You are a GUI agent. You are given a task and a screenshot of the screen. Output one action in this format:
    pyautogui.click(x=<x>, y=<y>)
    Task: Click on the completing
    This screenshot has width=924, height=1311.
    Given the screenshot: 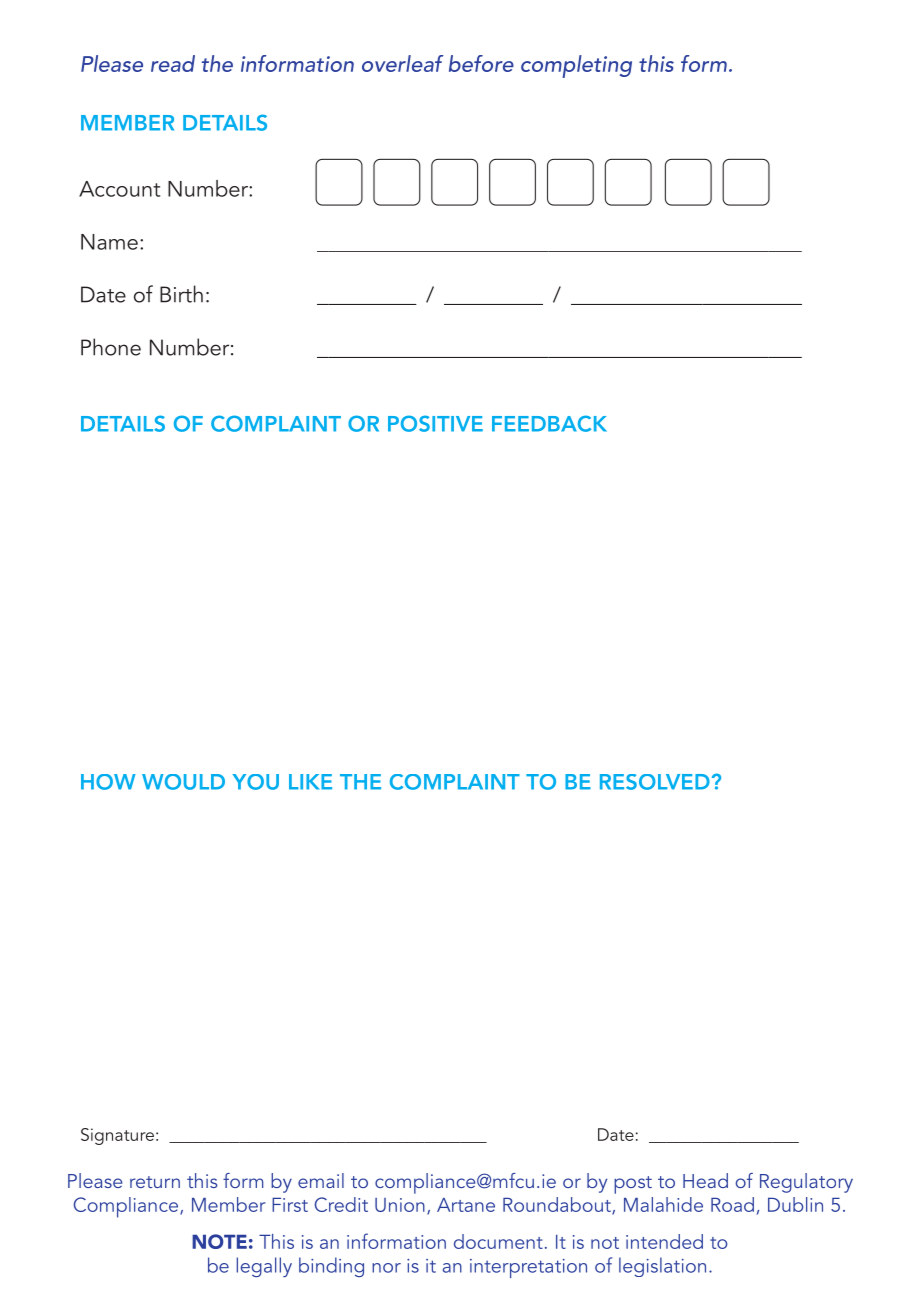 What is the action you would take?
    pyautogui.click(x=576, y=66)
